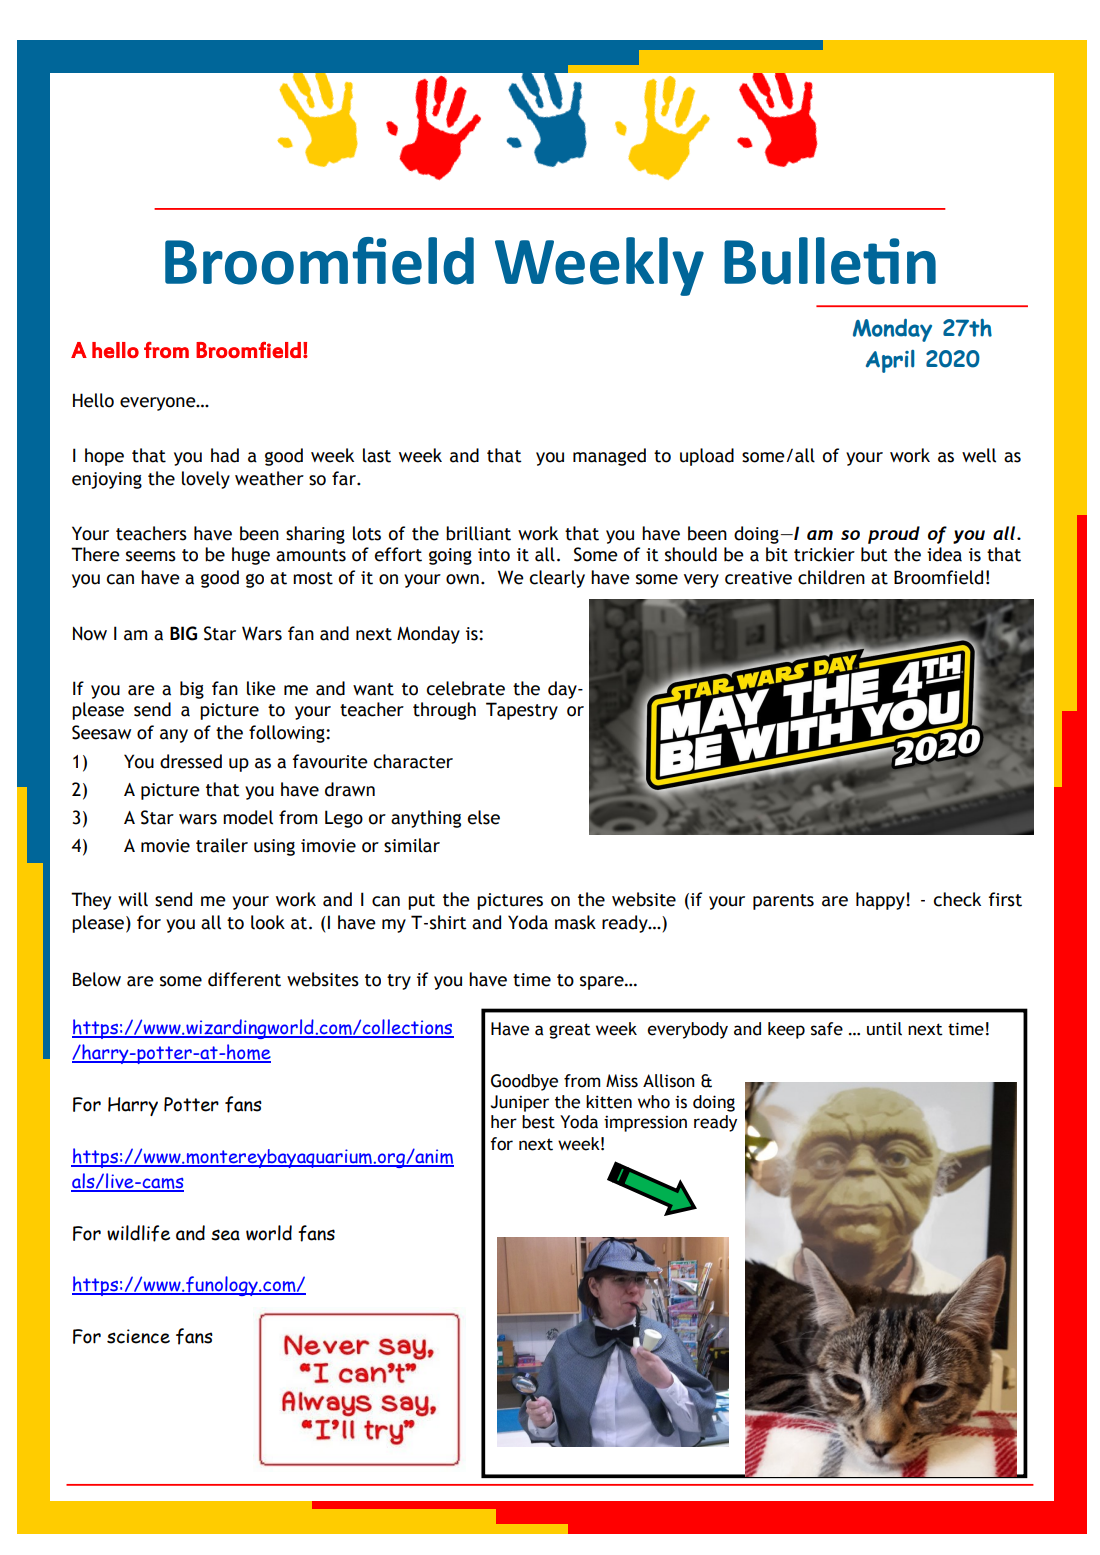 The height and width of the document is (1555, 1100). Describe the element at coordinates (206, 480) in the document. I see `lovely` at that location.
